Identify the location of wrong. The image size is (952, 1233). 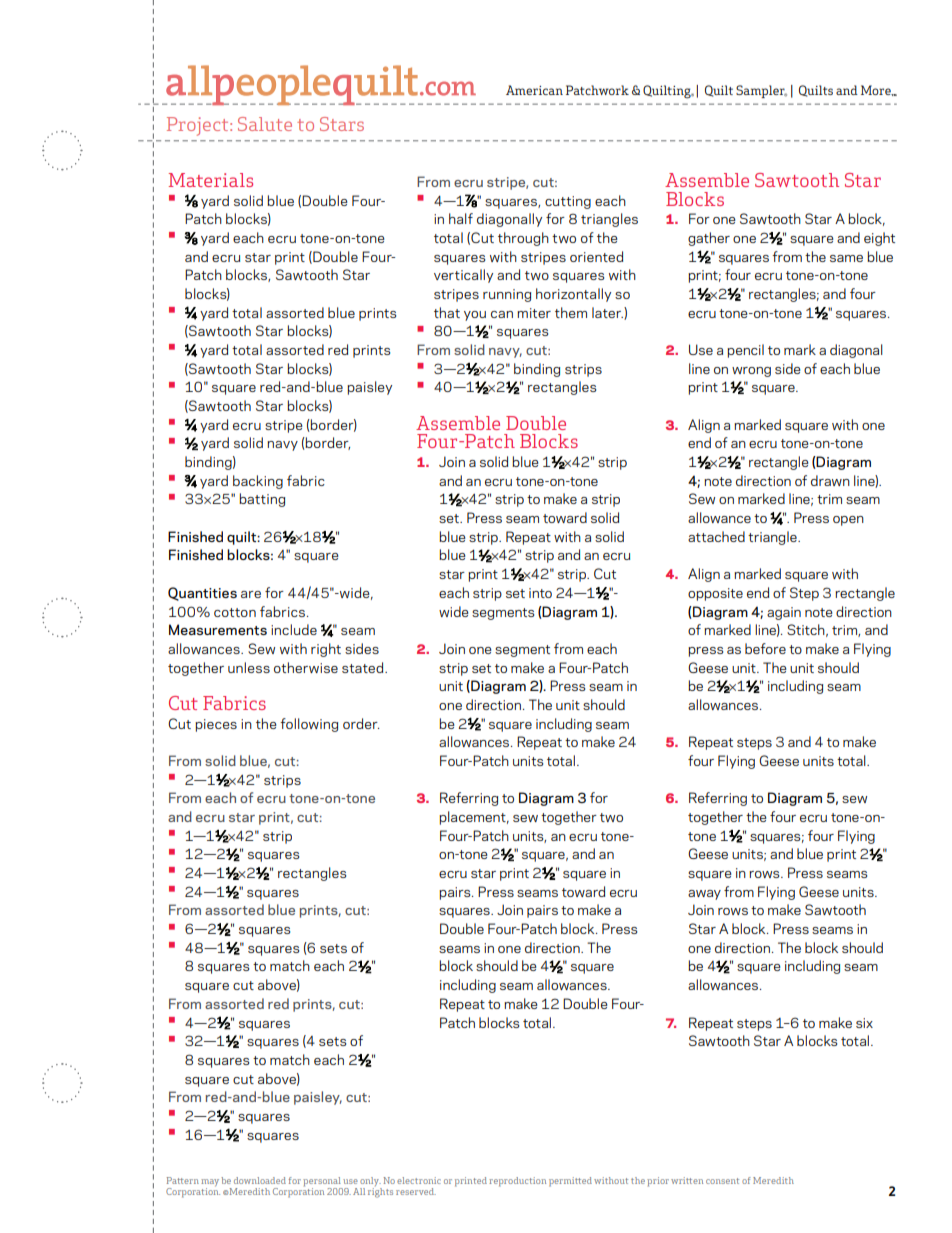
(751, 372).
